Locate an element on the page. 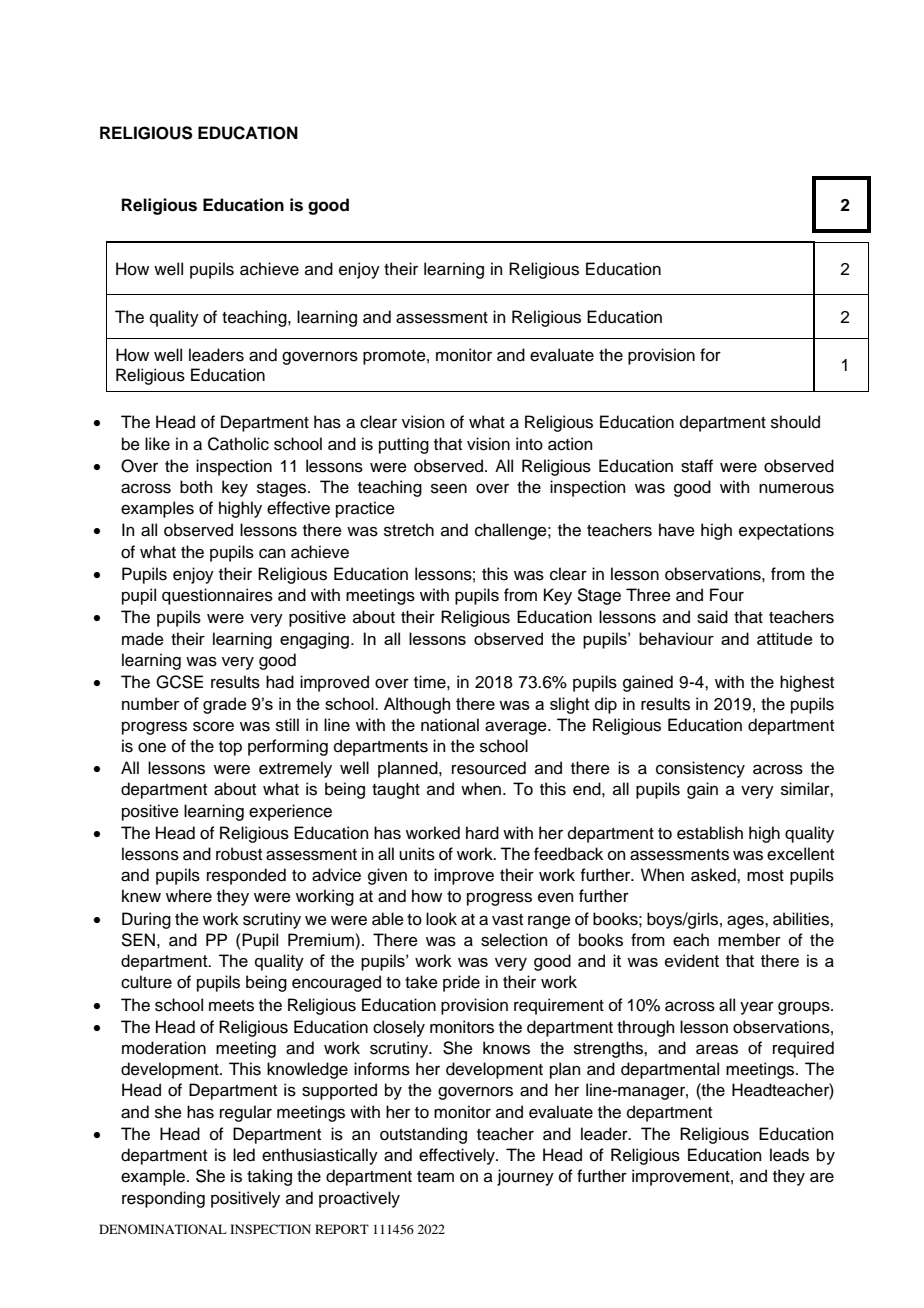 This page has height=1308, width=924. into is located at coordinates (529, 444).
